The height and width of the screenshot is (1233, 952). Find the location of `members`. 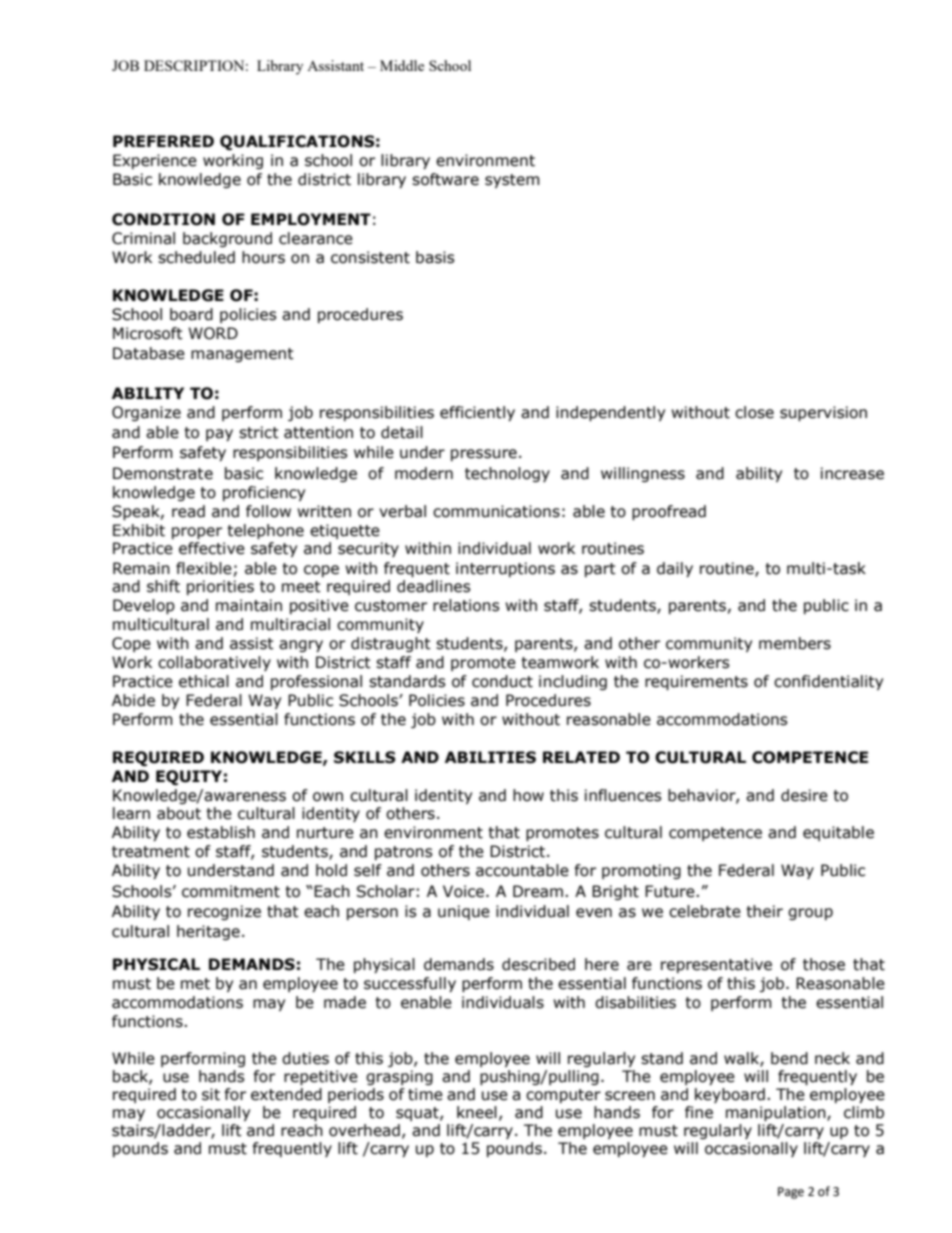

members is located at coordinates (795, 643).
